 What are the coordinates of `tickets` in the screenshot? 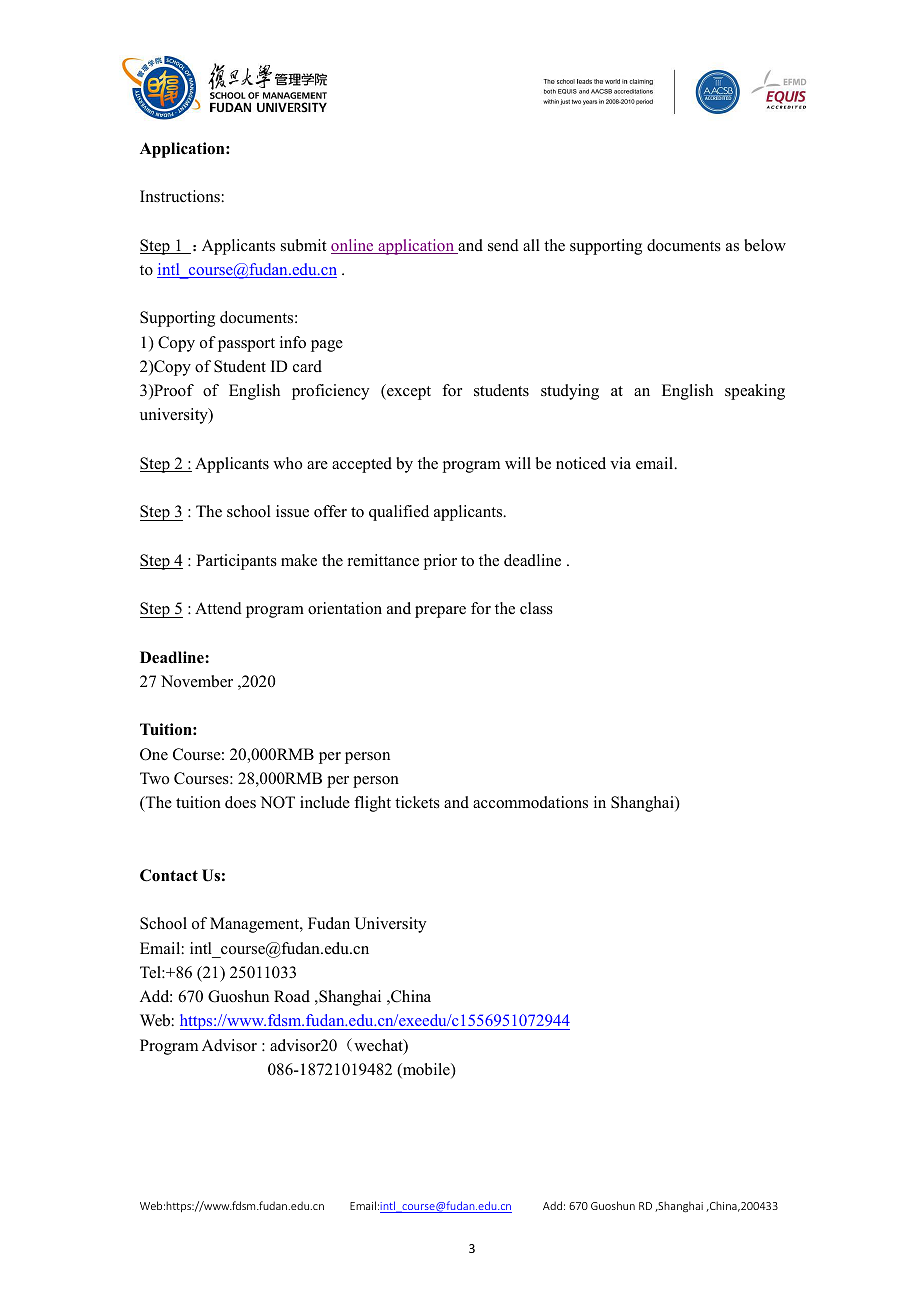 It's located at (417, 802).
